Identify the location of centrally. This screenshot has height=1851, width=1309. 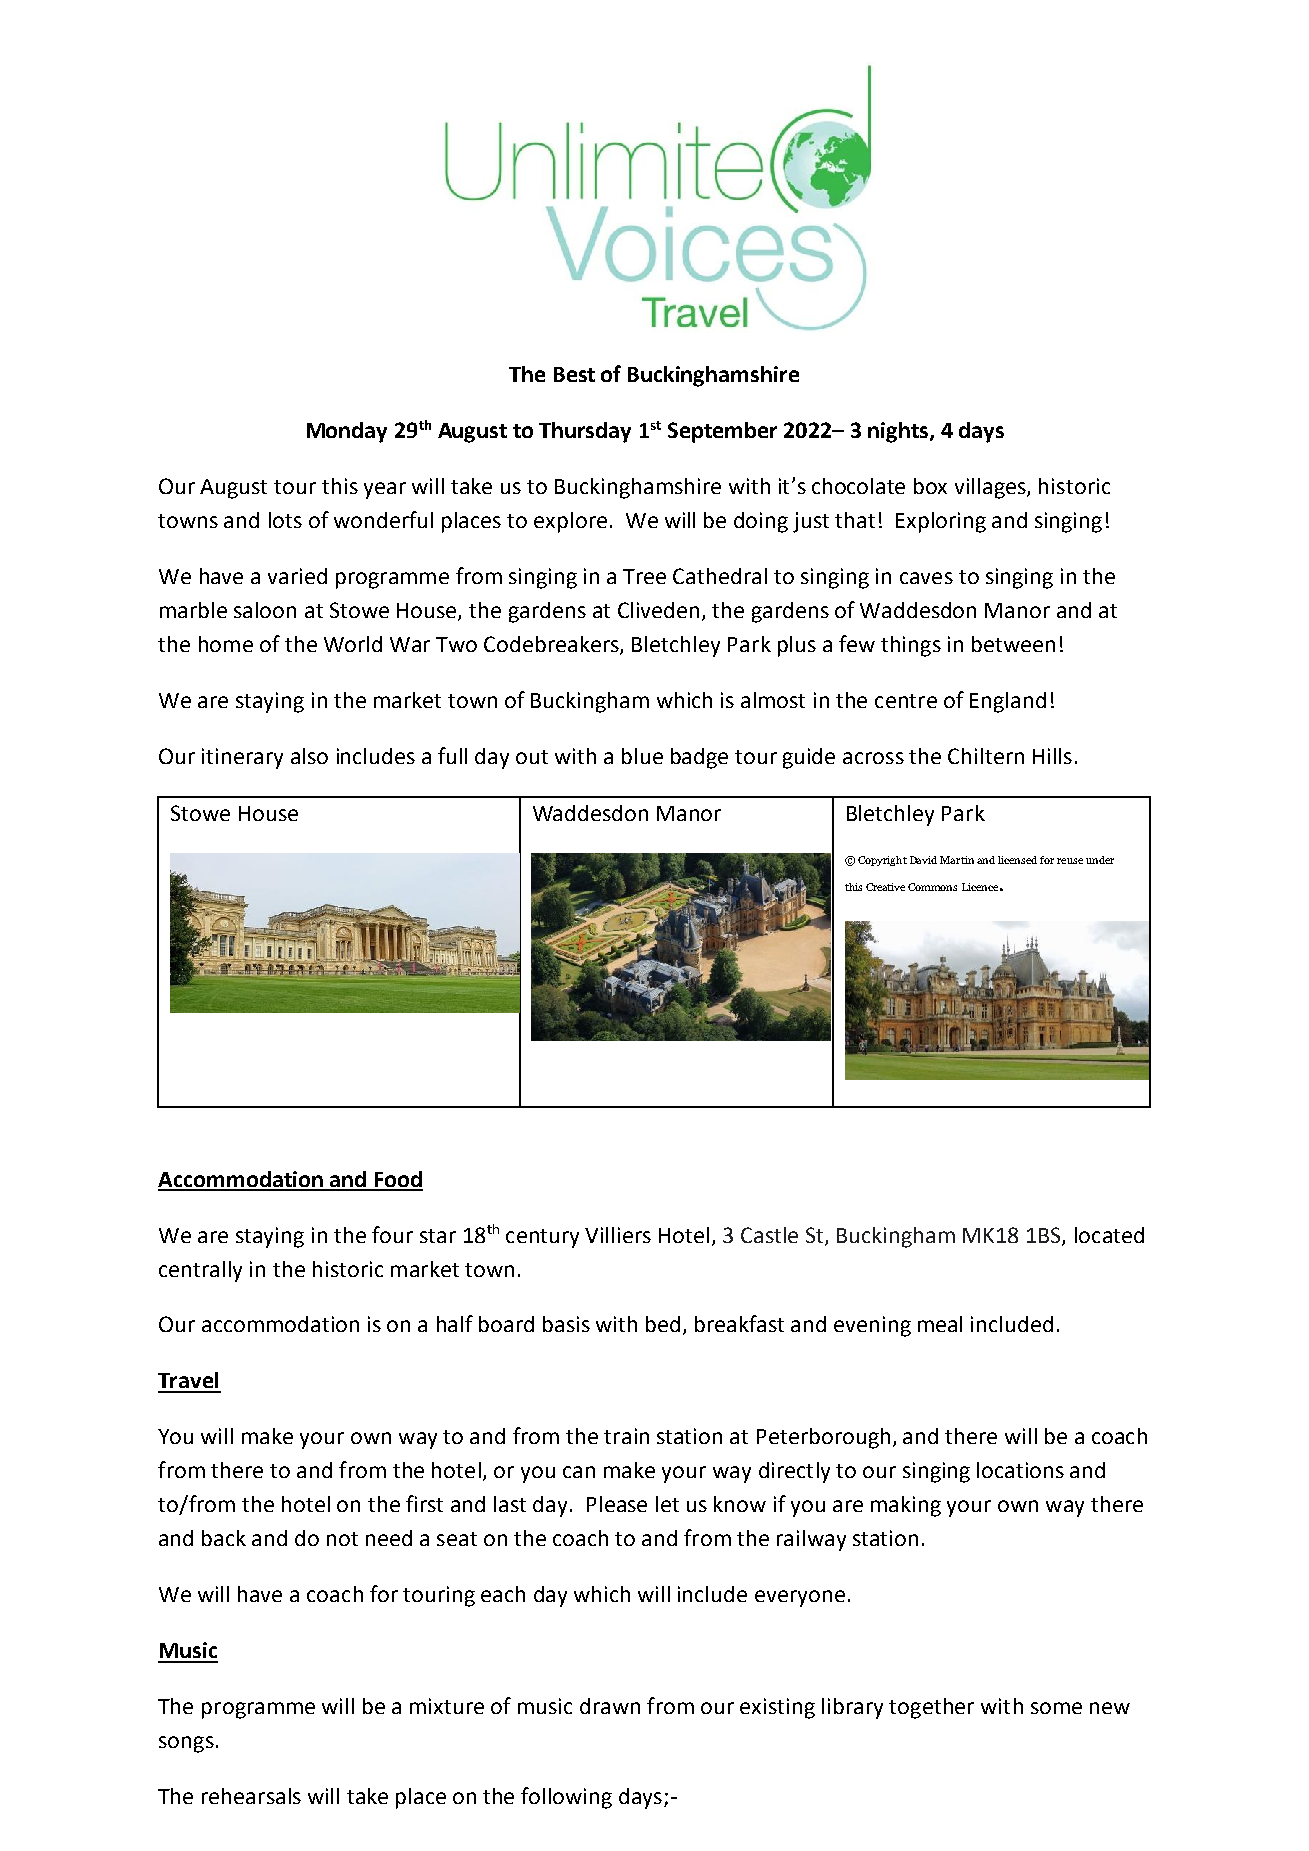
(200, 1271).
